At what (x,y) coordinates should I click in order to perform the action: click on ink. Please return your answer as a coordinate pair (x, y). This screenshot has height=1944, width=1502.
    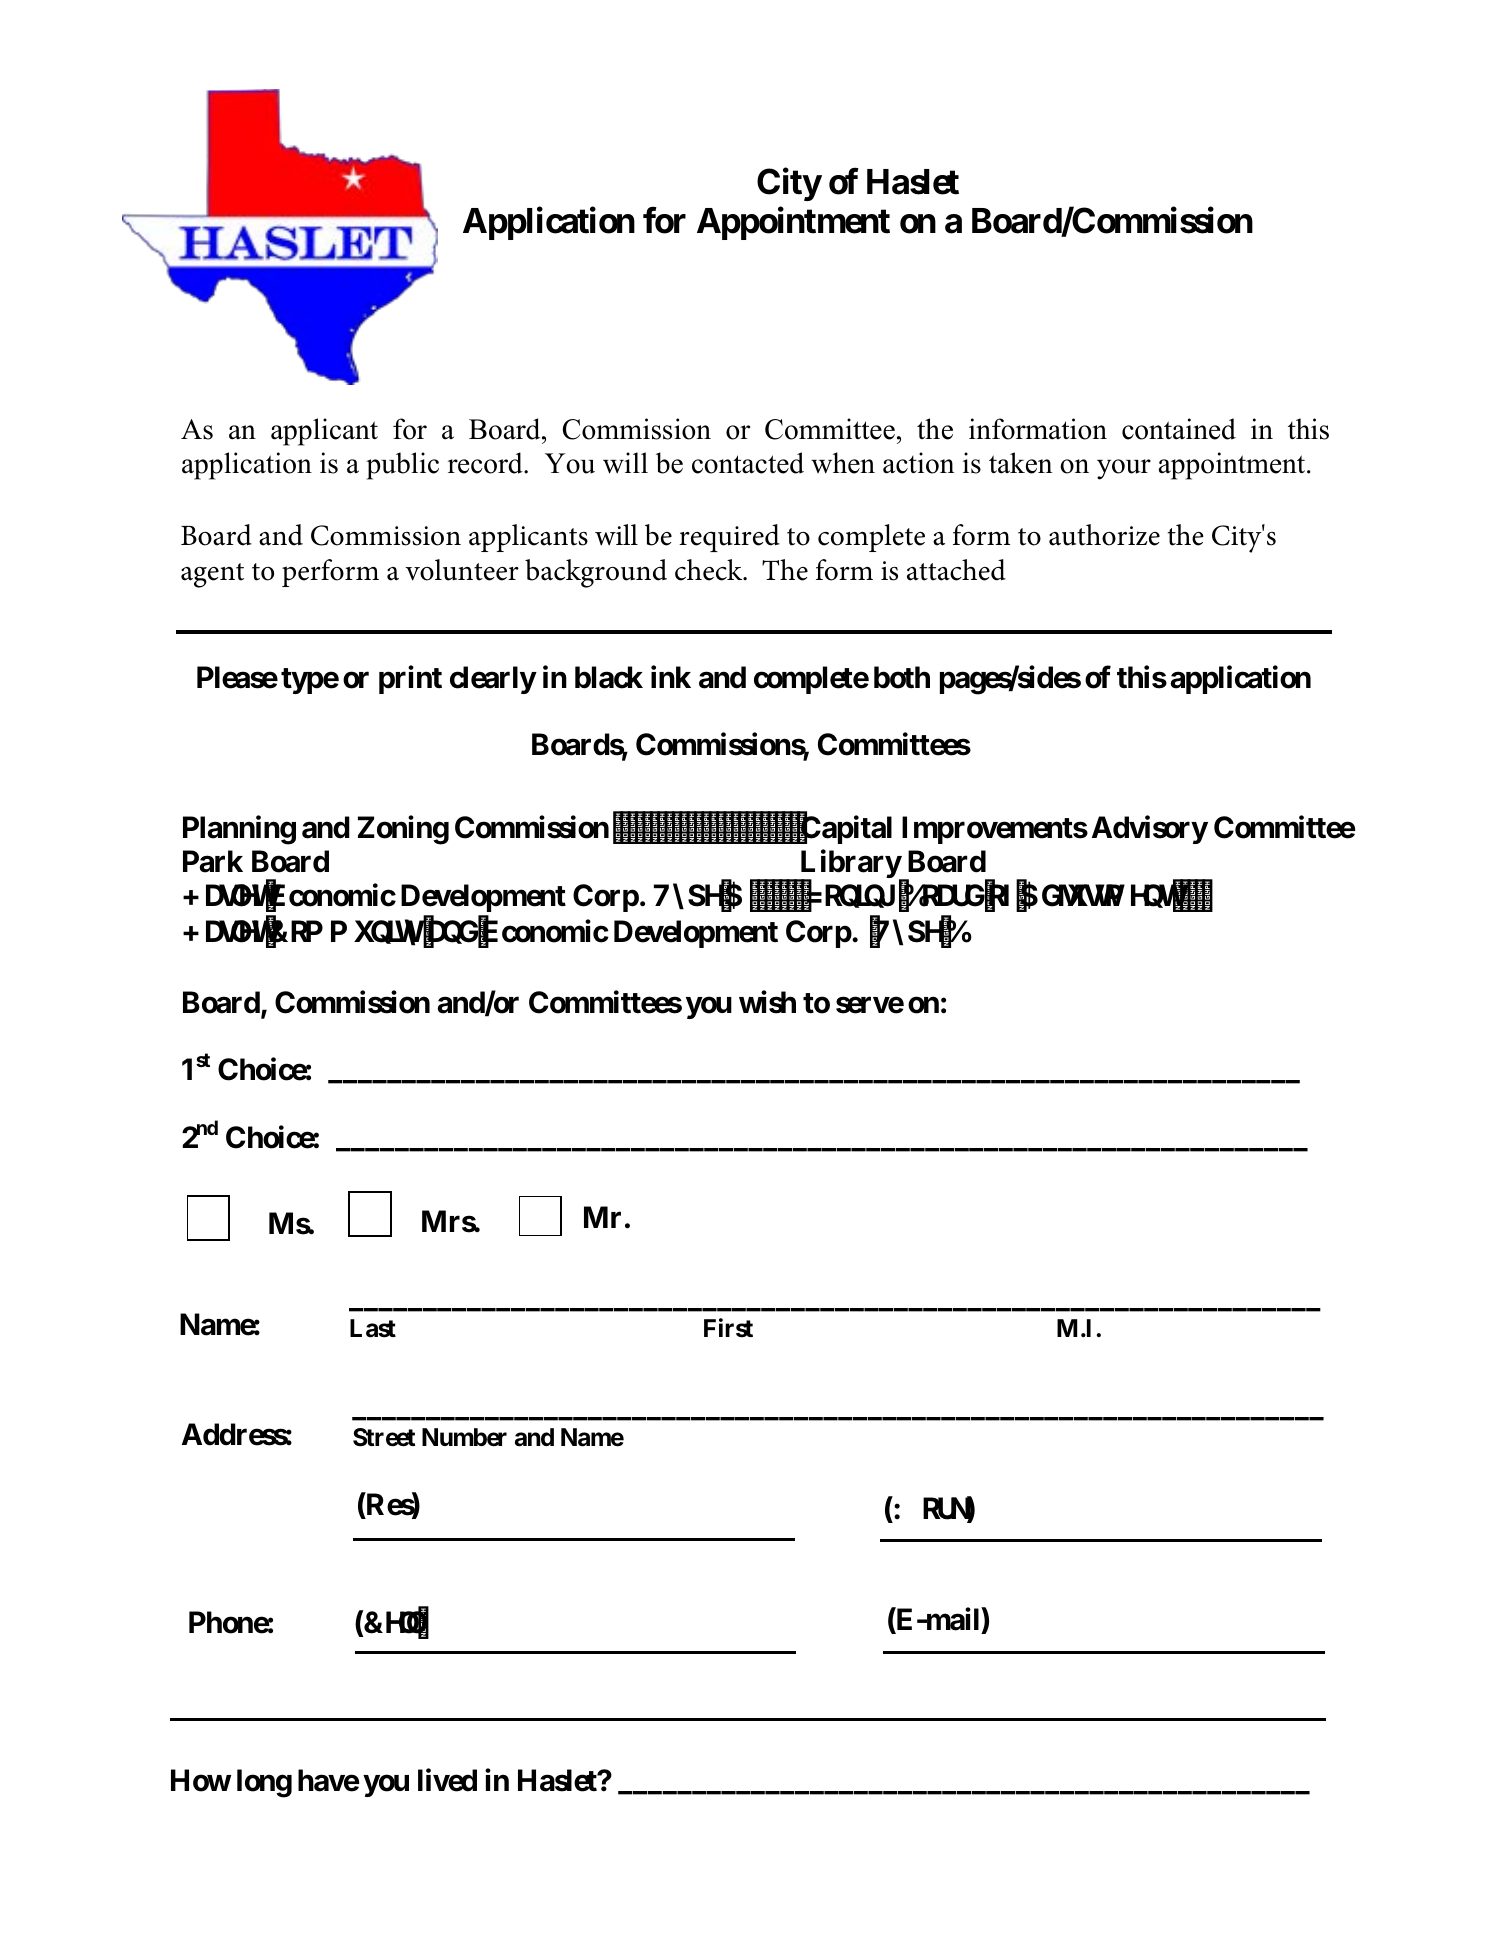
    Looking at the image, I should click on (671, 676).
